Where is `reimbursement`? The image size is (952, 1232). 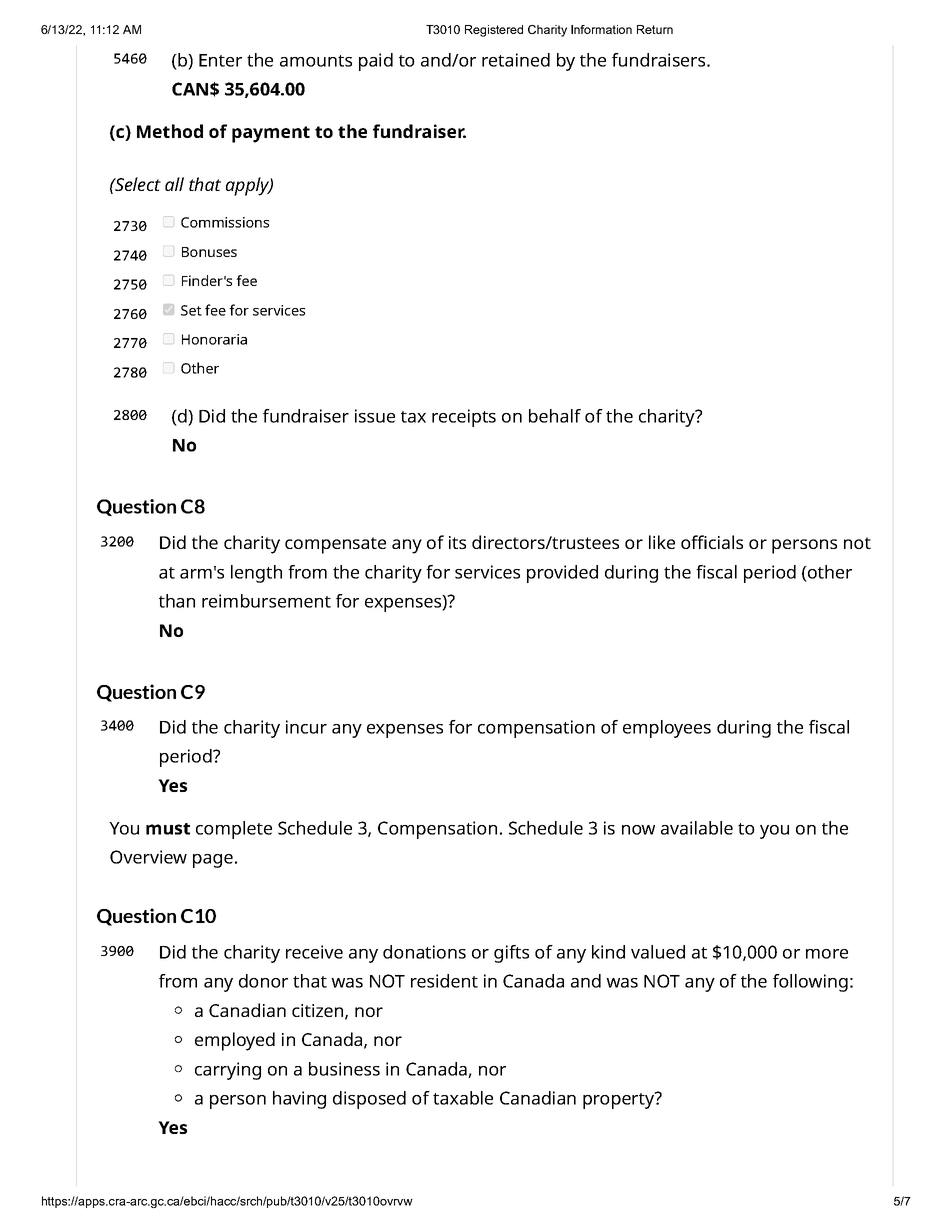 reimbursement is located at coordinates (266, 601).
